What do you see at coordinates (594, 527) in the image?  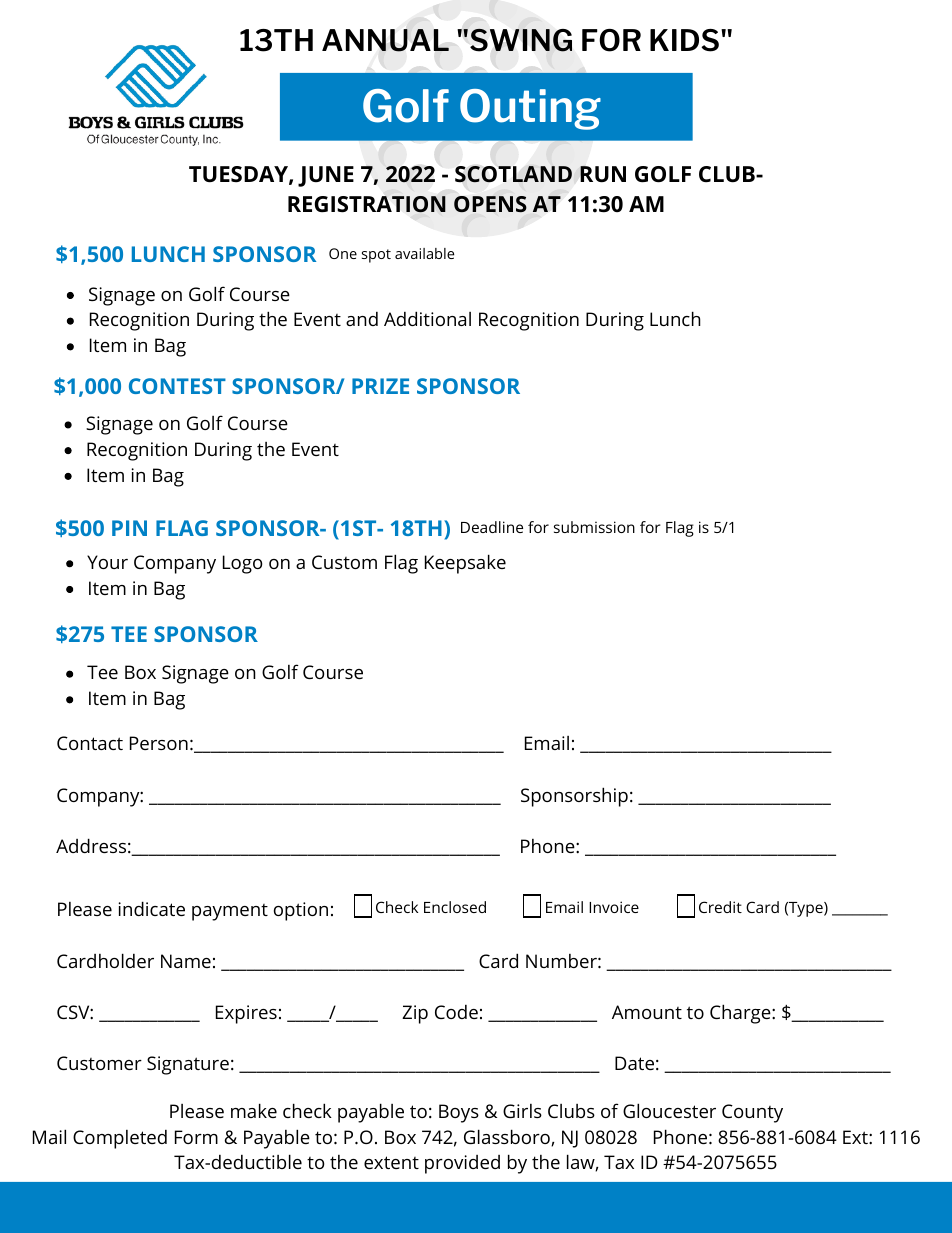 I see `submission` at bounding box center [594, 527].
